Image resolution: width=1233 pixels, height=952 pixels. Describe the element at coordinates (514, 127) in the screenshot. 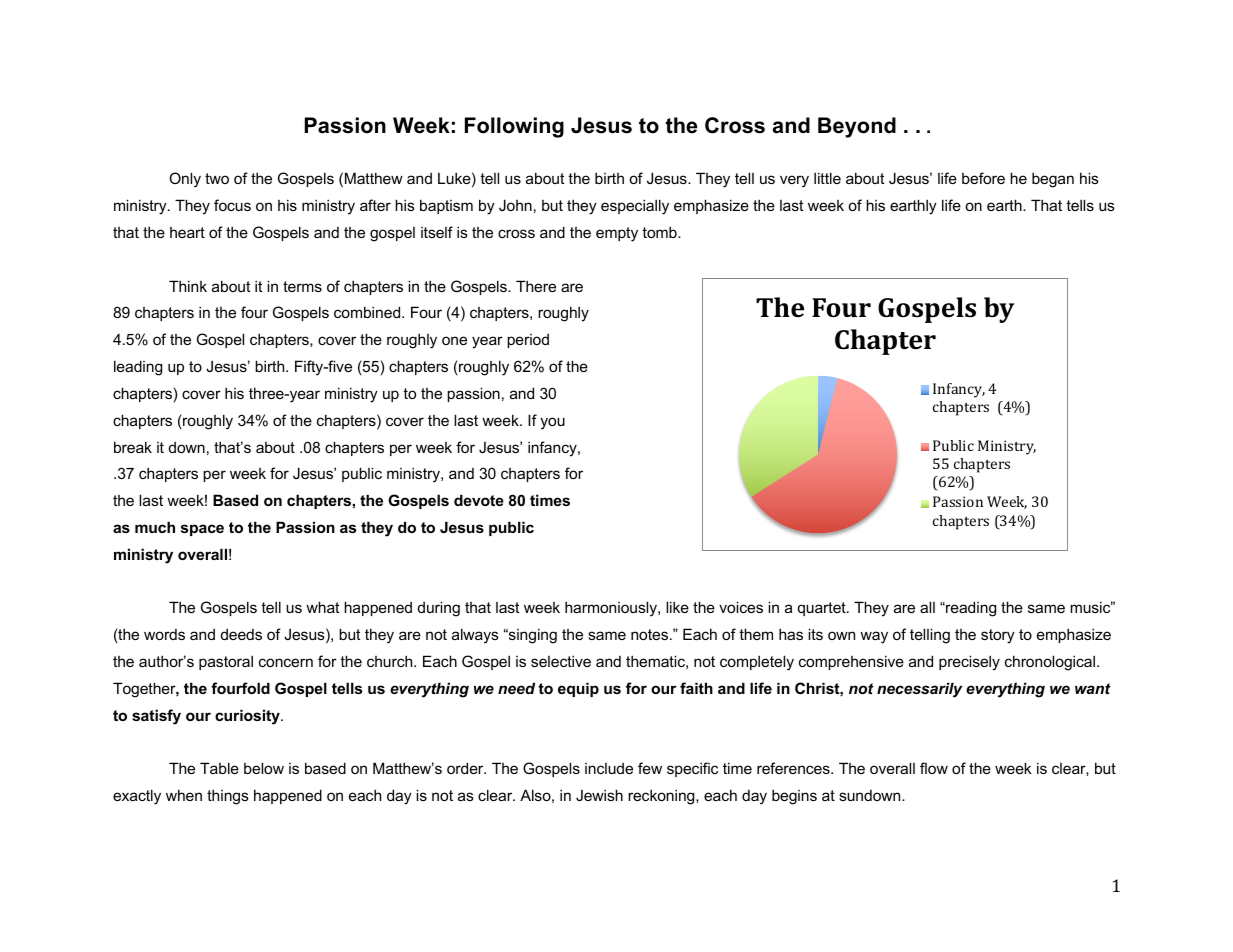

I see `Following` at that location.
